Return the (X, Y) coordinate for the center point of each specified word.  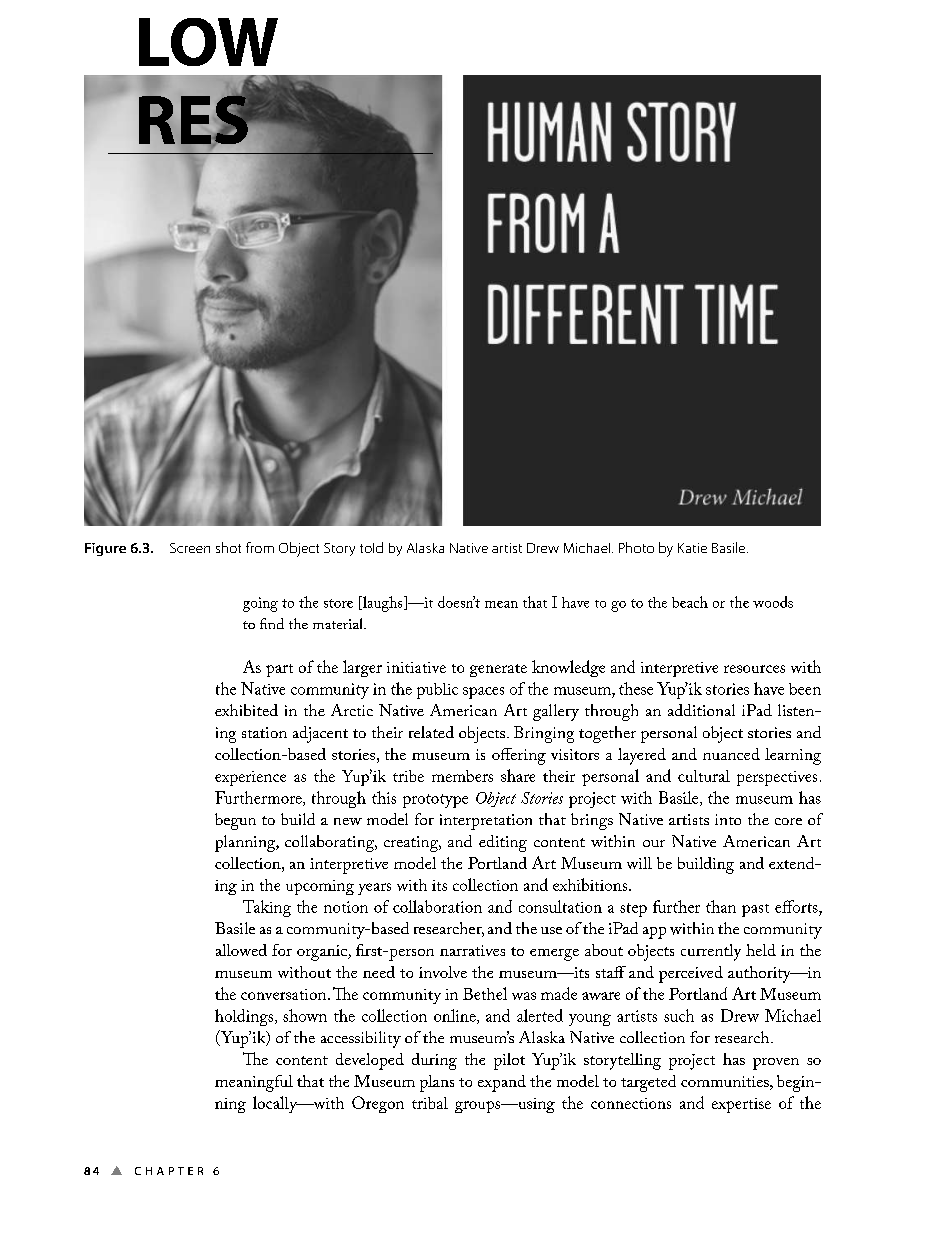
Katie (692, 548)
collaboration (437, 906)
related (431, 732)
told (371, 547)
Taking (267, 908)
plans (437, 1083)
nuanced (731, 754)
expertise (741, 1105)
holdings (245, 1017)
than (721, 906)
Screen (190, 548)
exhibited (246, 710)
